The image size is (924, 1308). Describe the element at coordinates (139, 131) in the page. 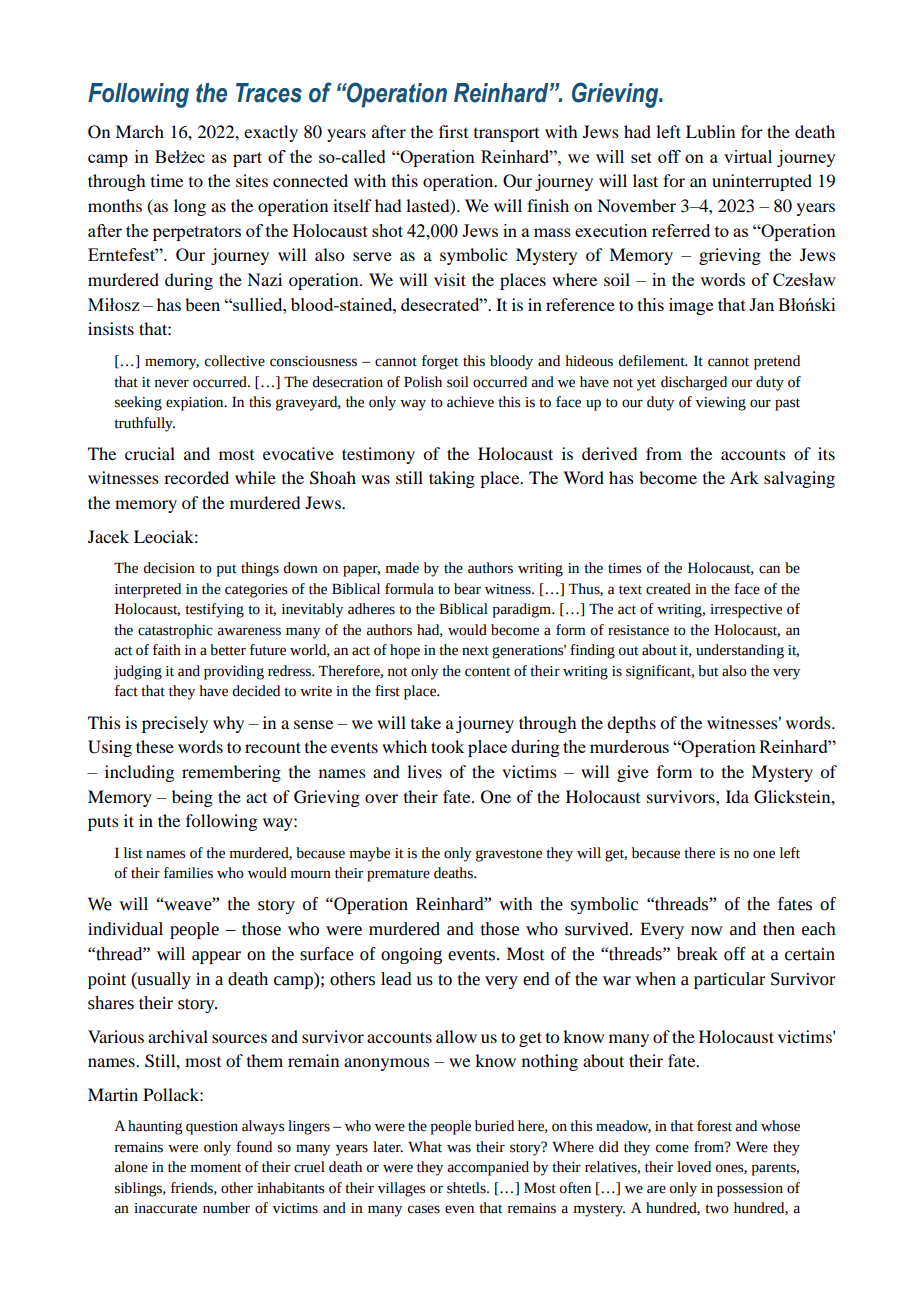

I see `March` at that location.
